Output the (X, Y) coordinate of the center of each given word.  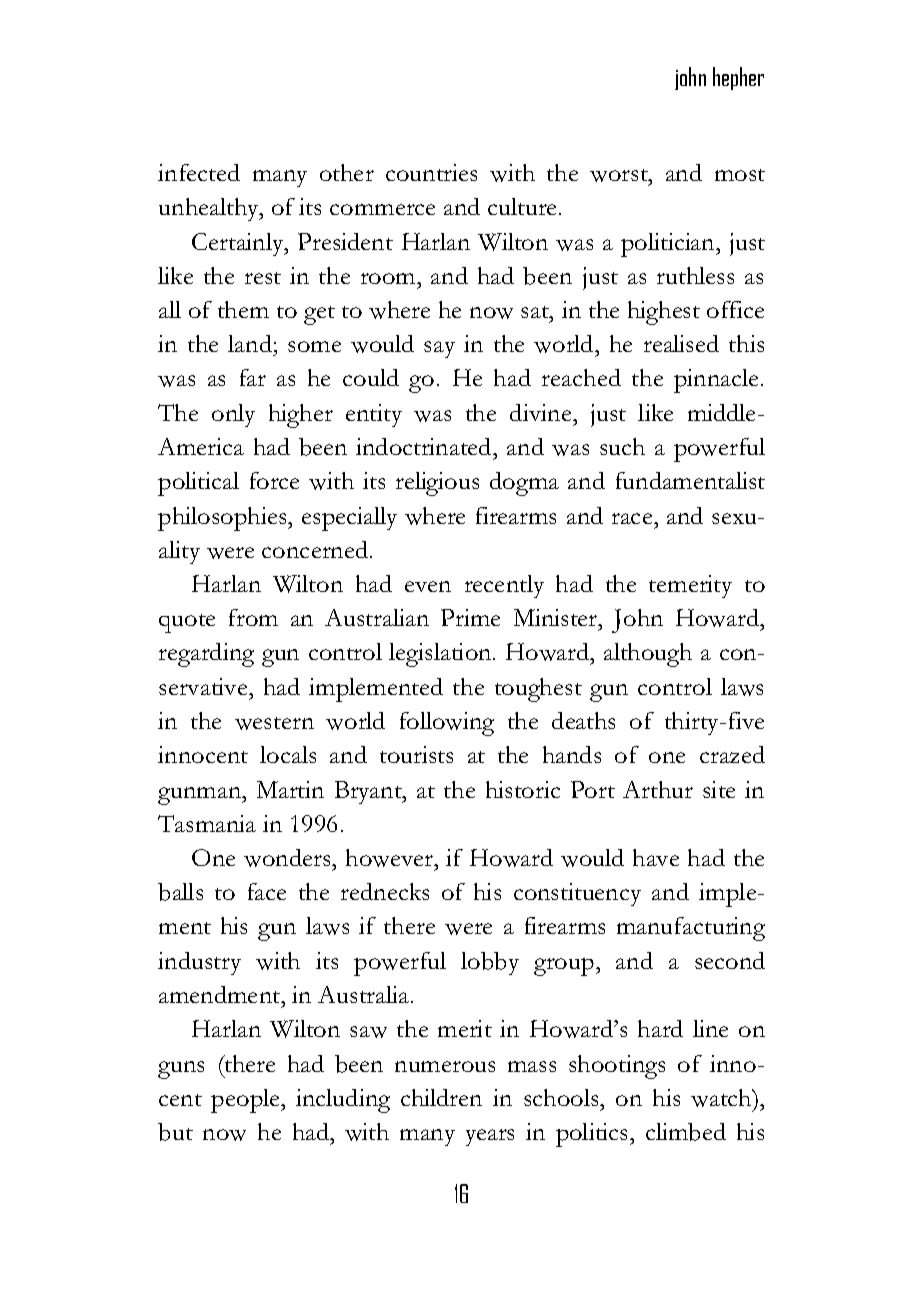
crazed (732, 754)
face (267, 891)
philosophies (223, 519)
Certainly (239, 244)
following (447, 724)
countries (431, 172)
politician (669, 245)
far (253, 377)
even (428, 586)
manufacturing (691, 929)
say (439, 349)
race (633, 518)
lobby (490, 963)
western (274, 723)
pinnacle (718, 381)
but (175, 1132)
